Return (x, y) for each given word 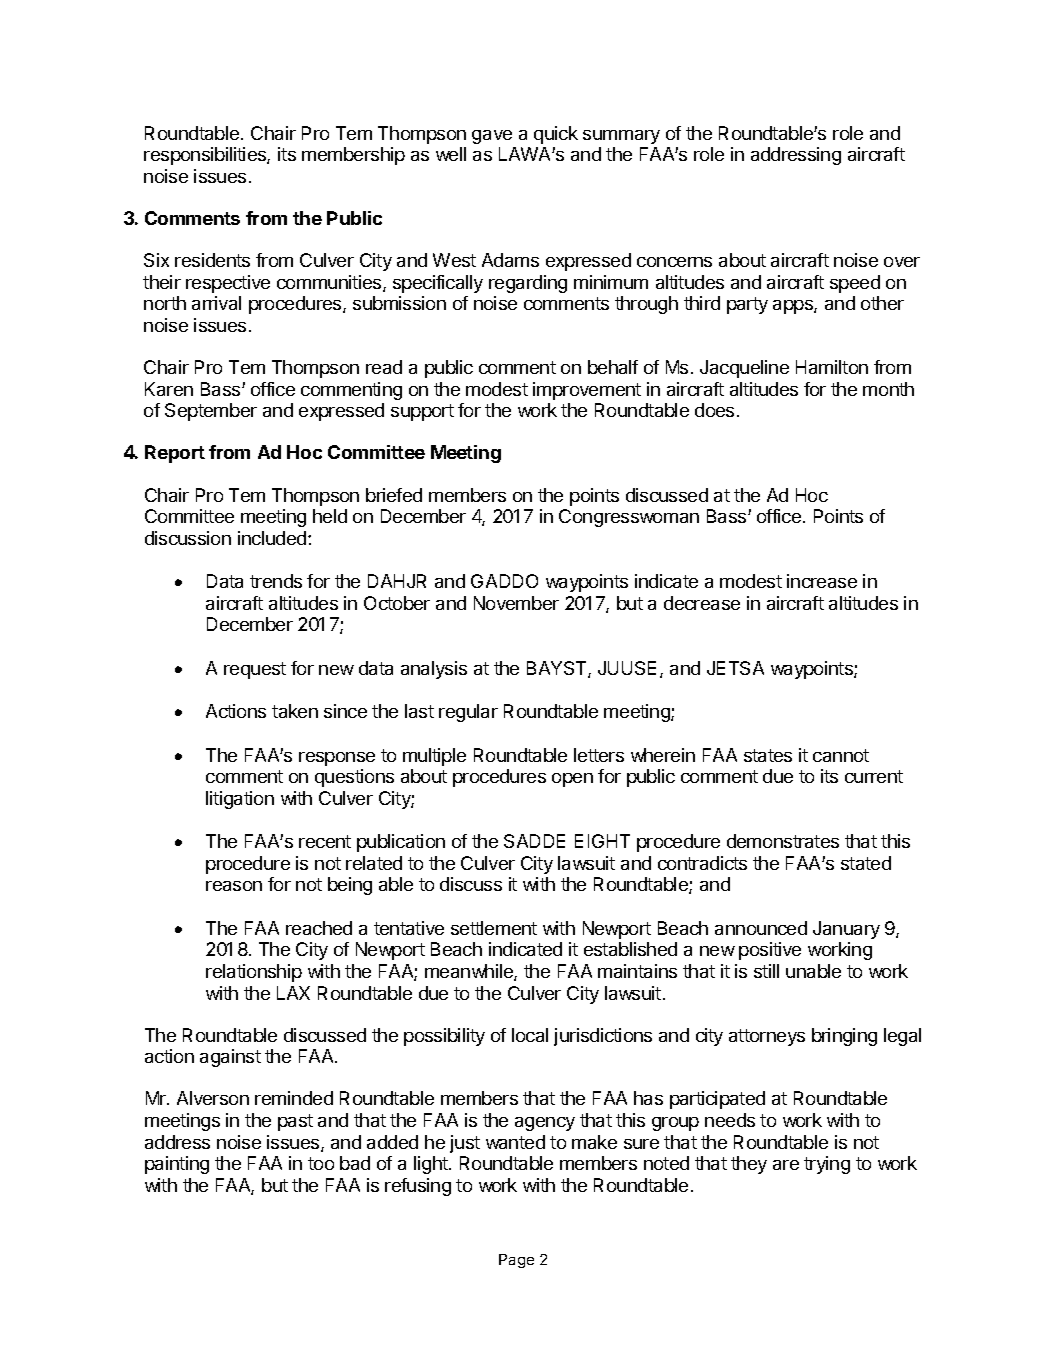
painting (177, 1165)
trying (827, 1165)
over (902, 262)
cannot (841, 755)
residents (212, 260)
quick (556, 135)
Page (516, 1261)
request (255, 670)
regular (468, 713)
